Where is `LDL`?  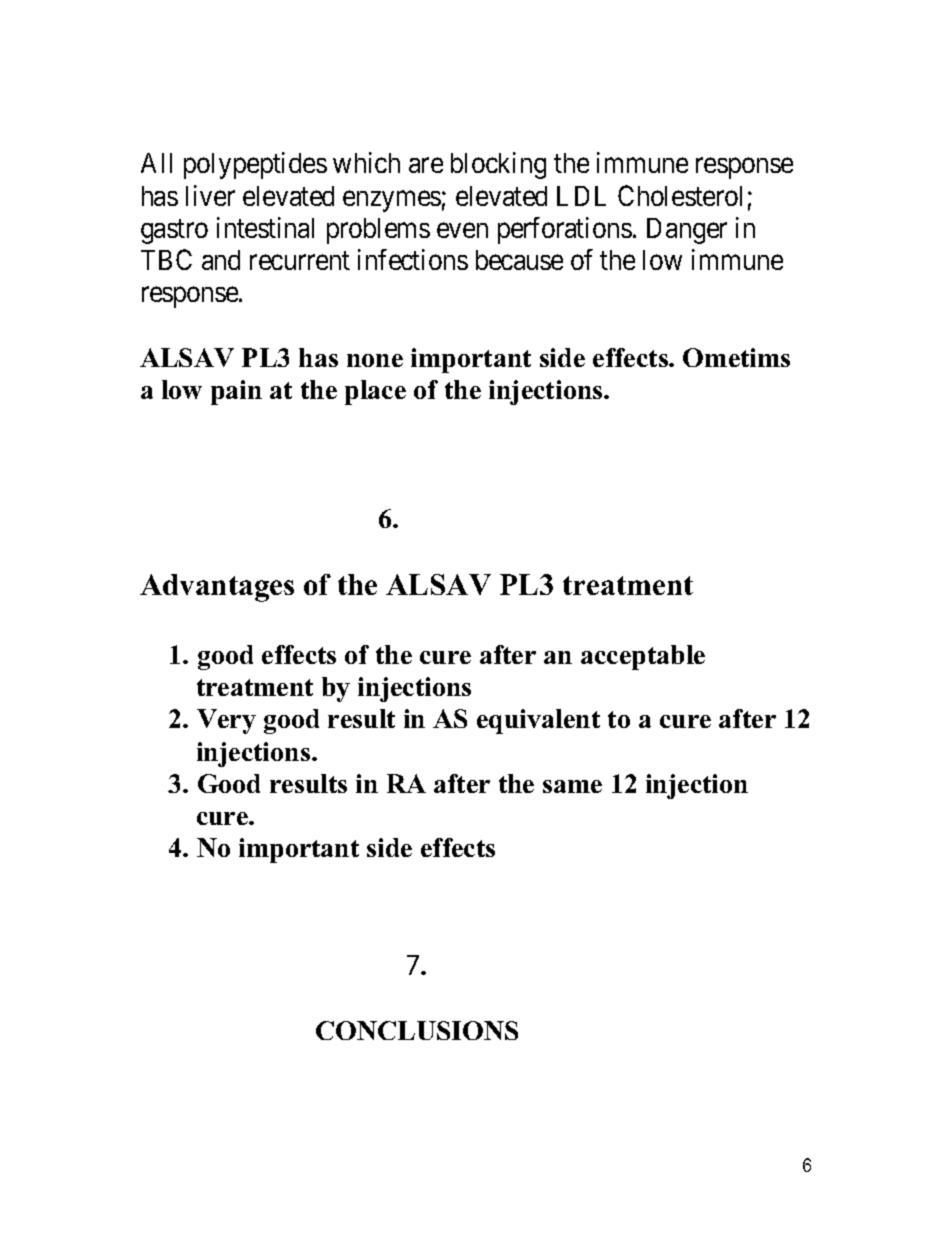
LDL is located at coordinates (581, 196).
